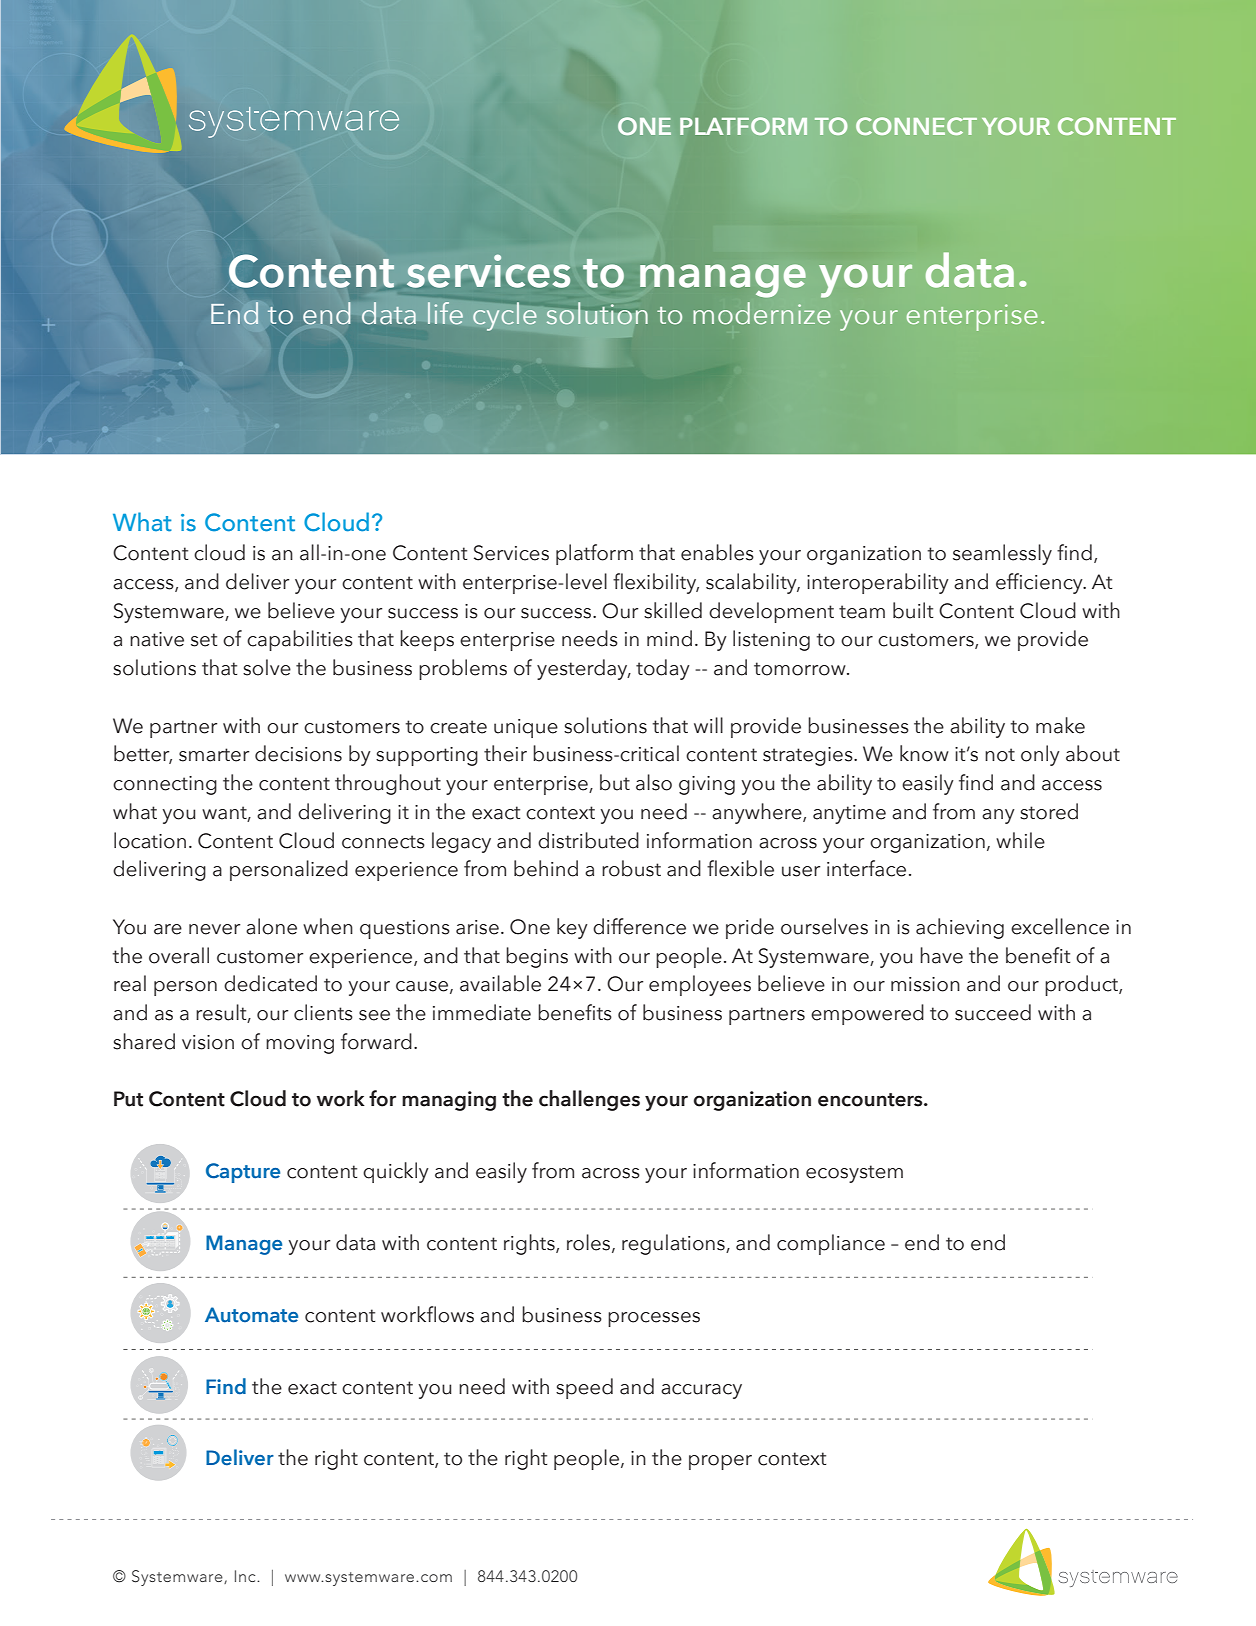 The width and height of the screenshot is (1256, 1626). Describe the element at coordinates (762, 313) in the screenshot. I see `modernize` at that location.
